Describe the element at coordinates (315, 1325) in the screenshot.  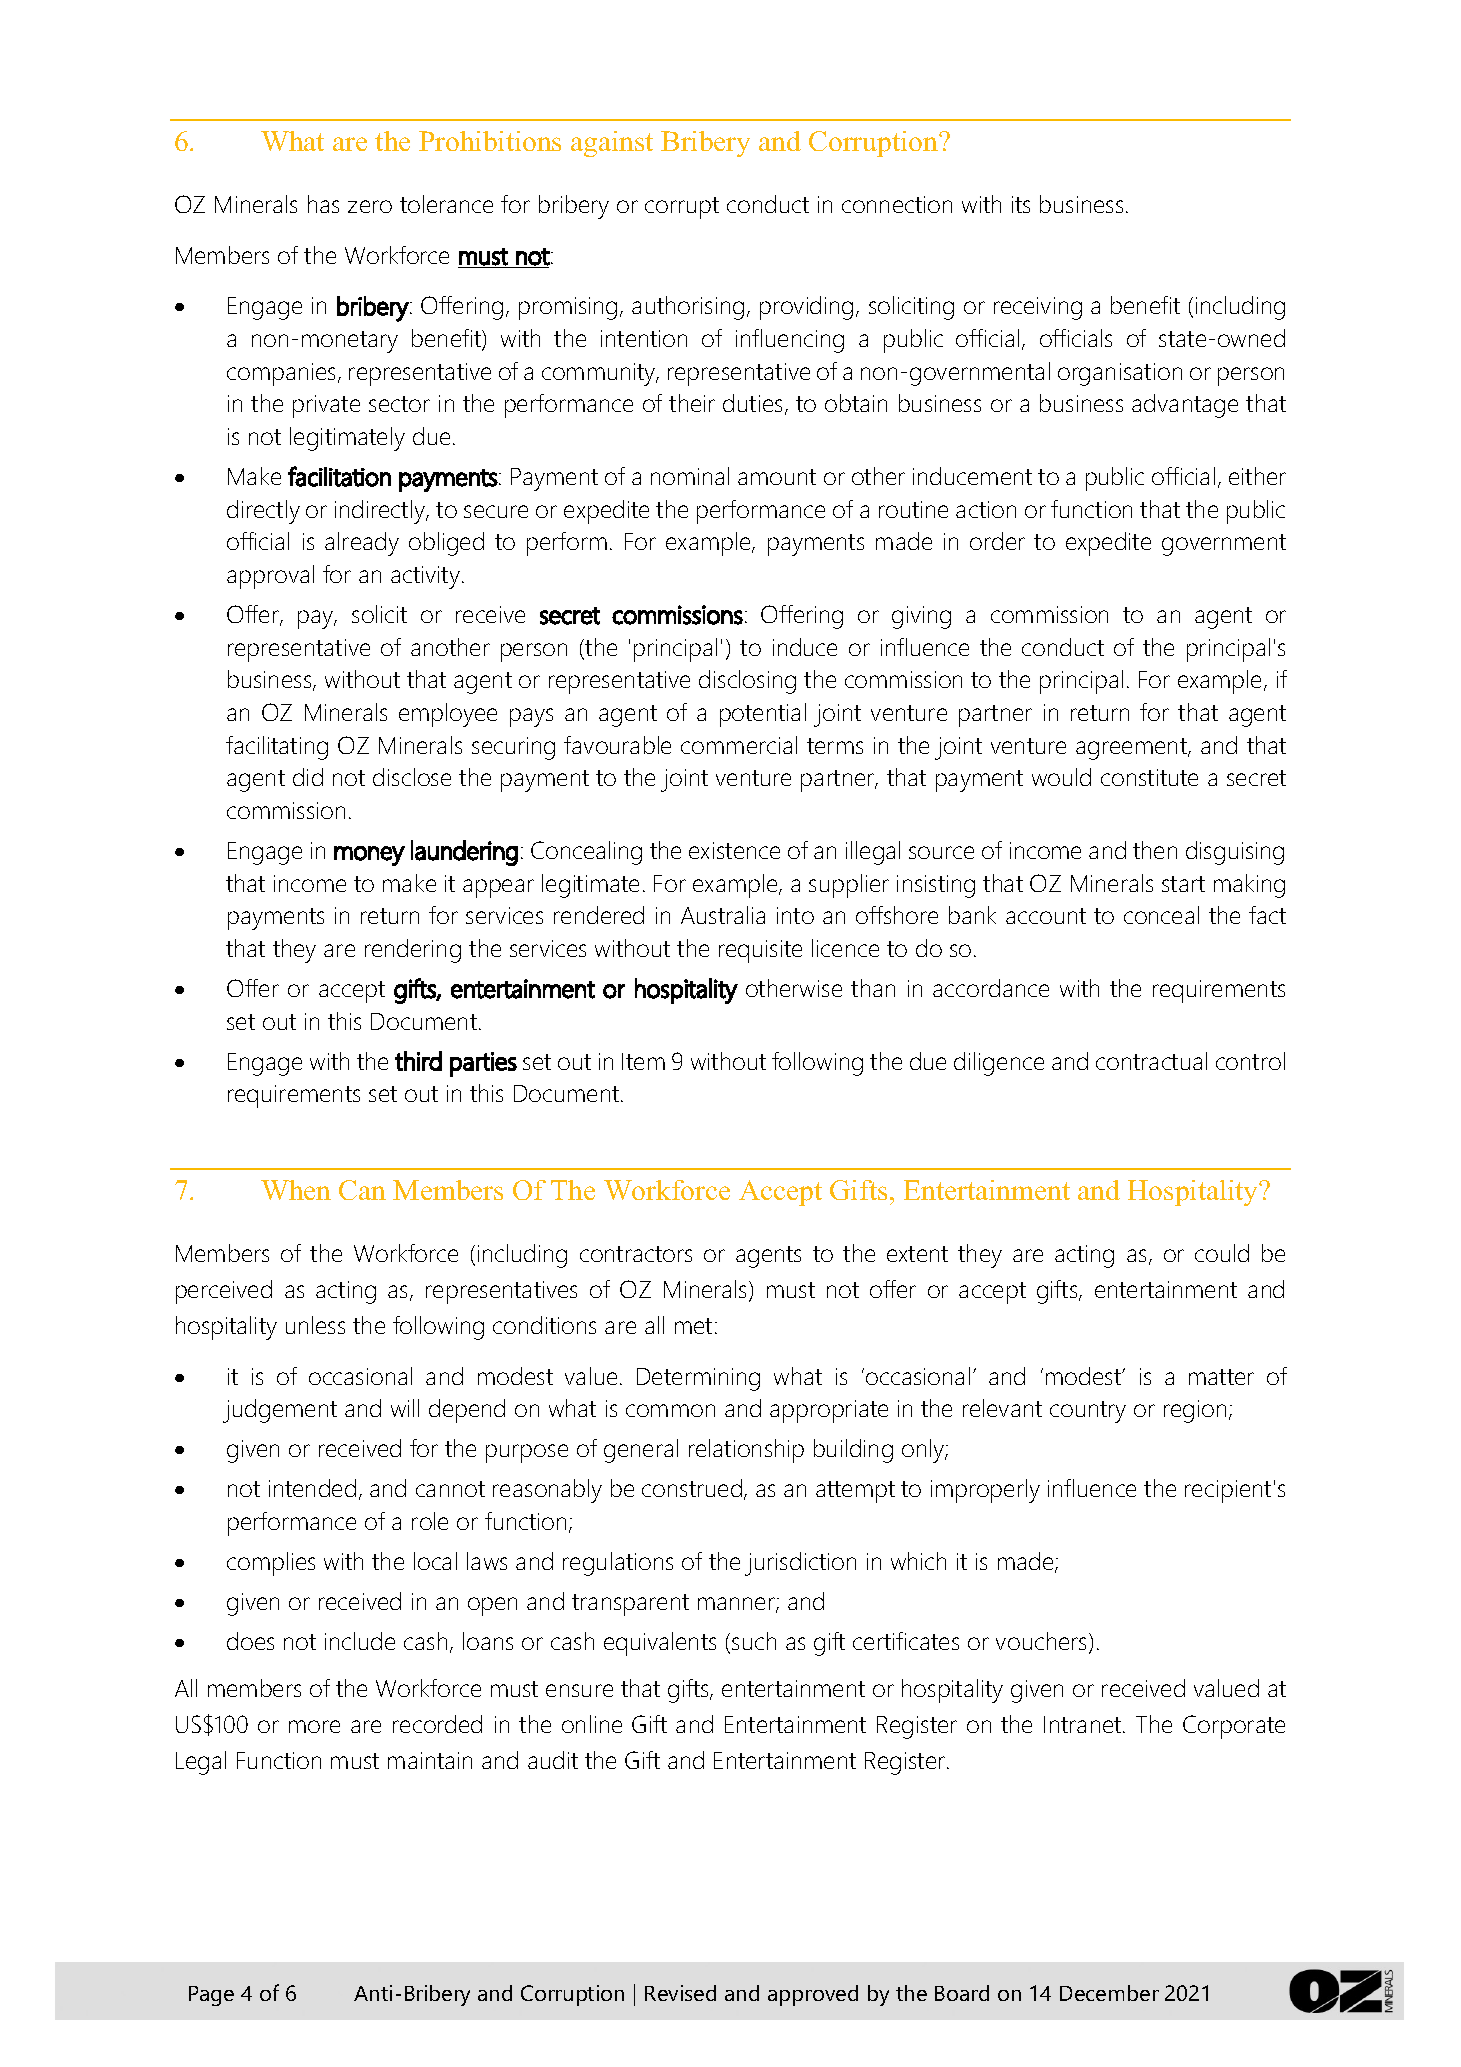
I see `unless` at that location.
